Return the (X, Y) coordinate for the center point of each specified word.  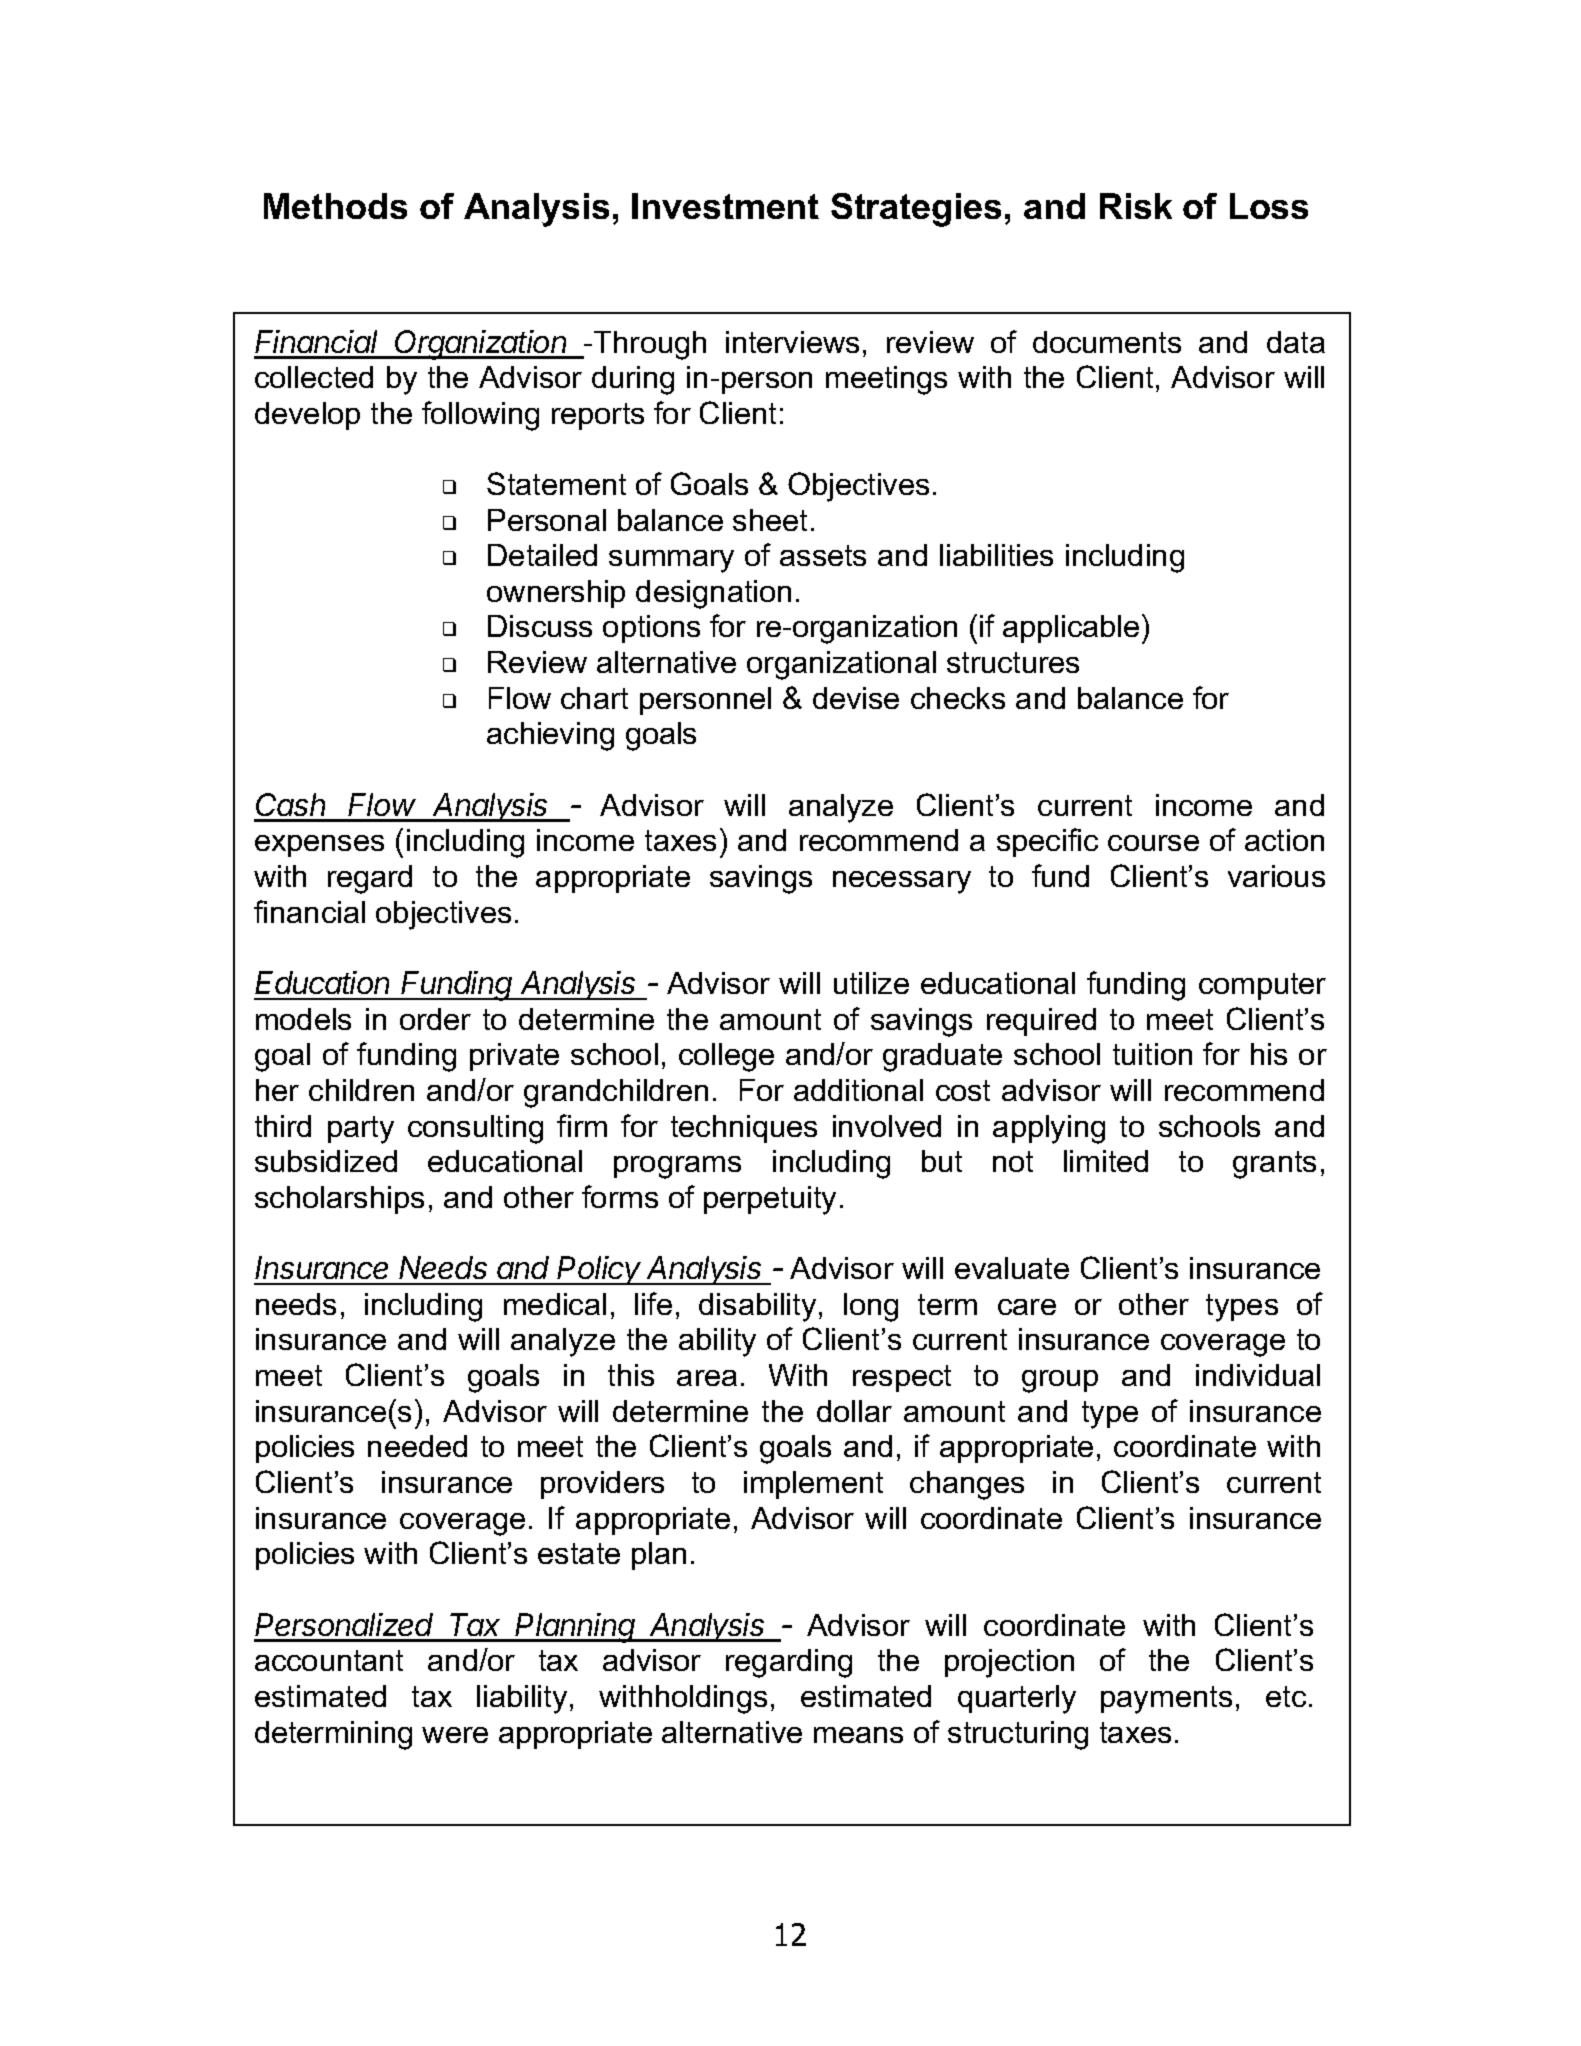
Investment (725, 206)
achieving (550, 736)
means (858, 1735)
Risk (1136, 206)
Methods (335, 206)
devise (856, 698)
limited (1106, 1161)
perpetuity (770, 1200)
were (455, 1735)
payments (1166, 1700)
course (1153, 843)
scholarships (339, 1200)
